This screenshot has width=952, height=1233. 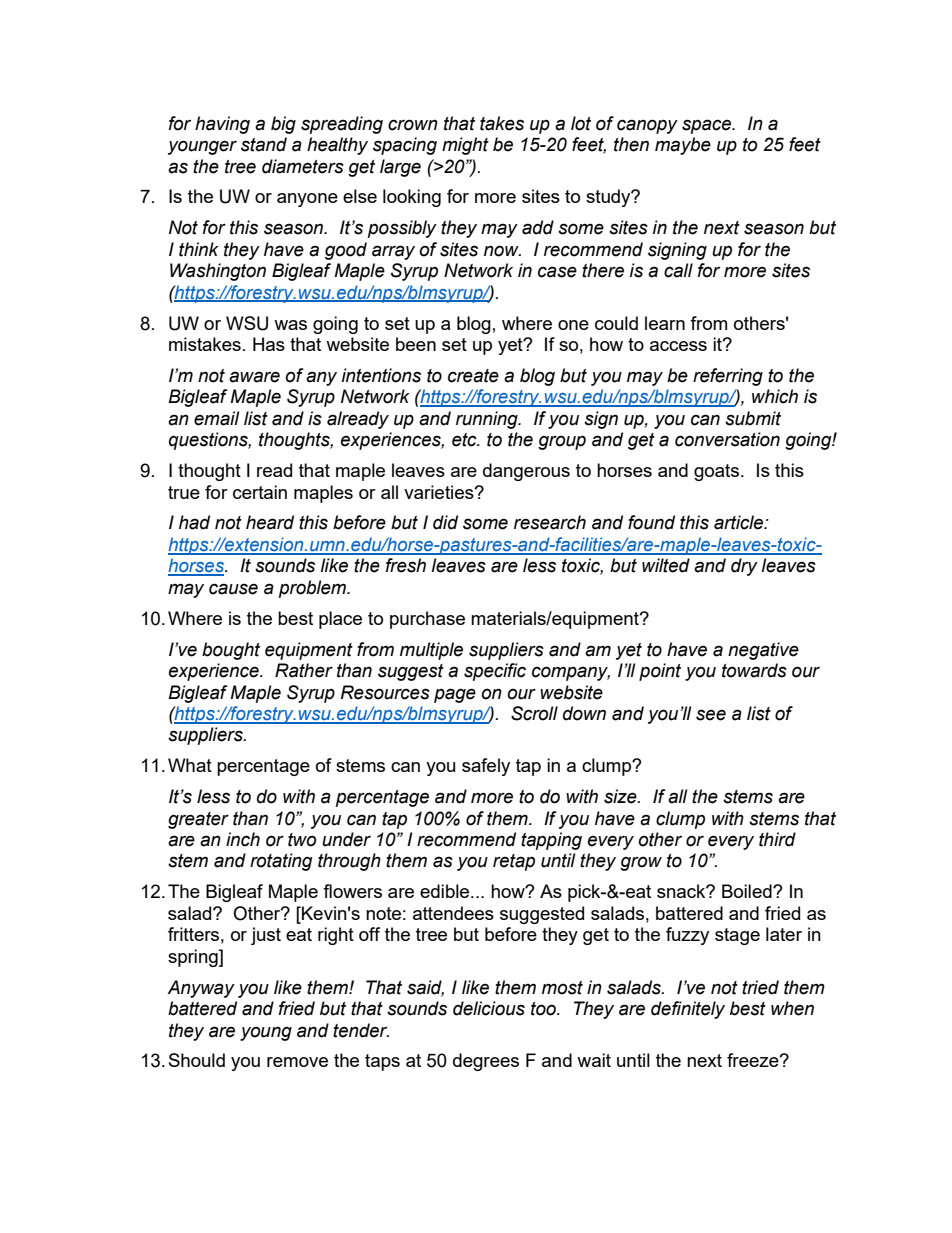 What do you see at coordinates (708, 126) in the screenshot?
I see `space` at bounding box center [708, 126].
